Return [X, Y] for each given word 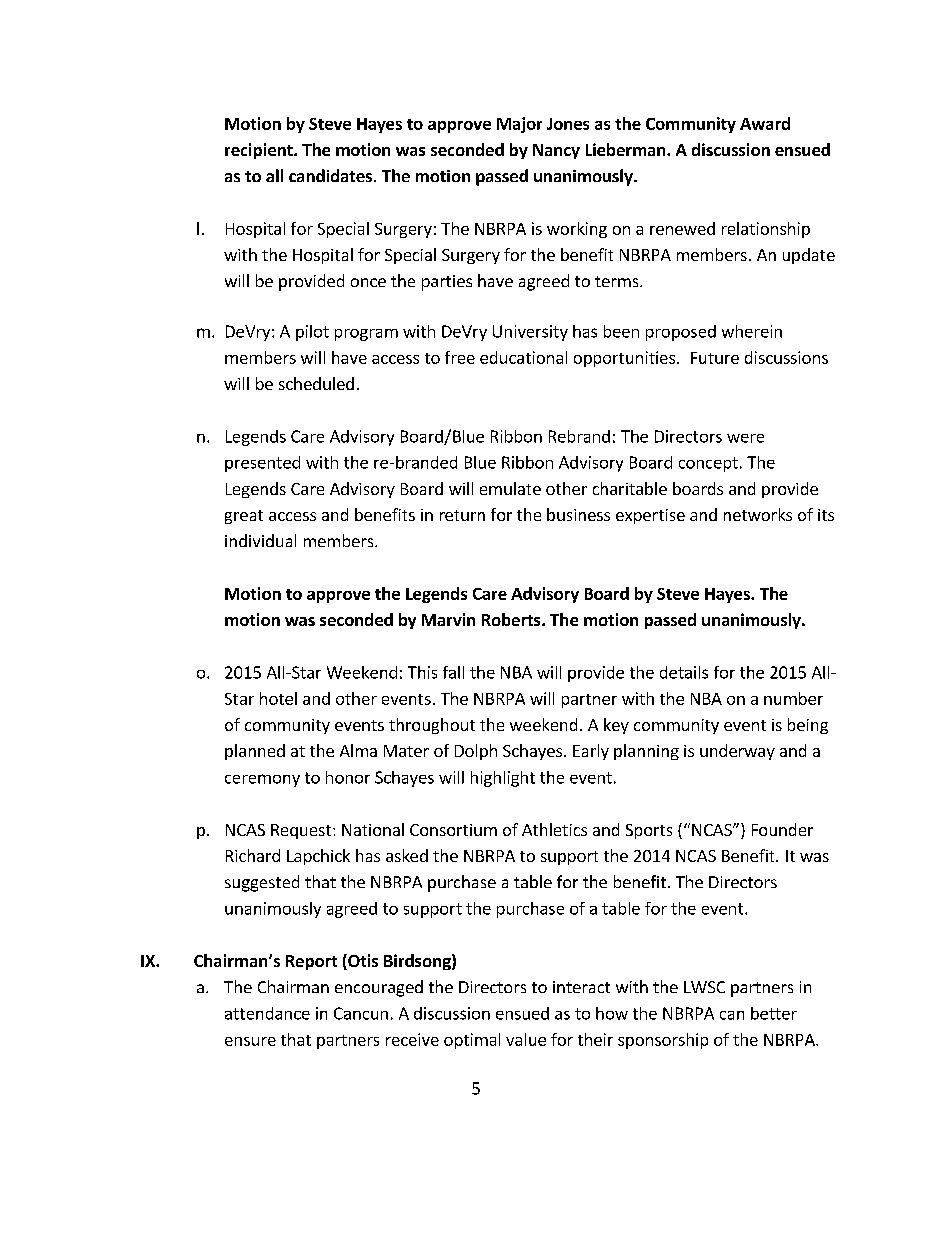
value [526, 1039]
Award [765, 123]
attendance [267, 1013]
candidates [330, 175]
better [774, 1013]
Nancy [556, 151]
